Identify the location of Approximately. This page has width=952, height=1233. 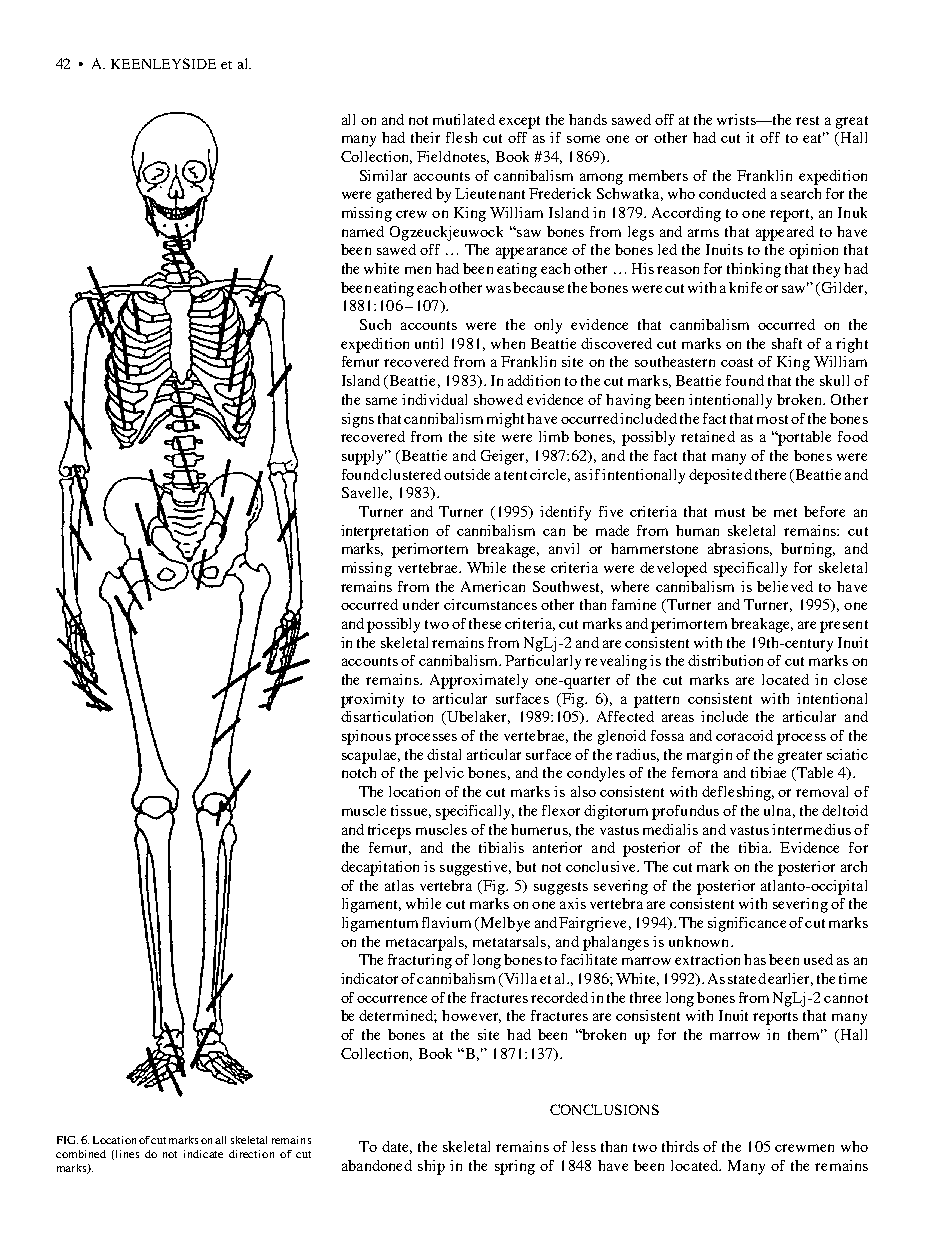
(479, 681).
